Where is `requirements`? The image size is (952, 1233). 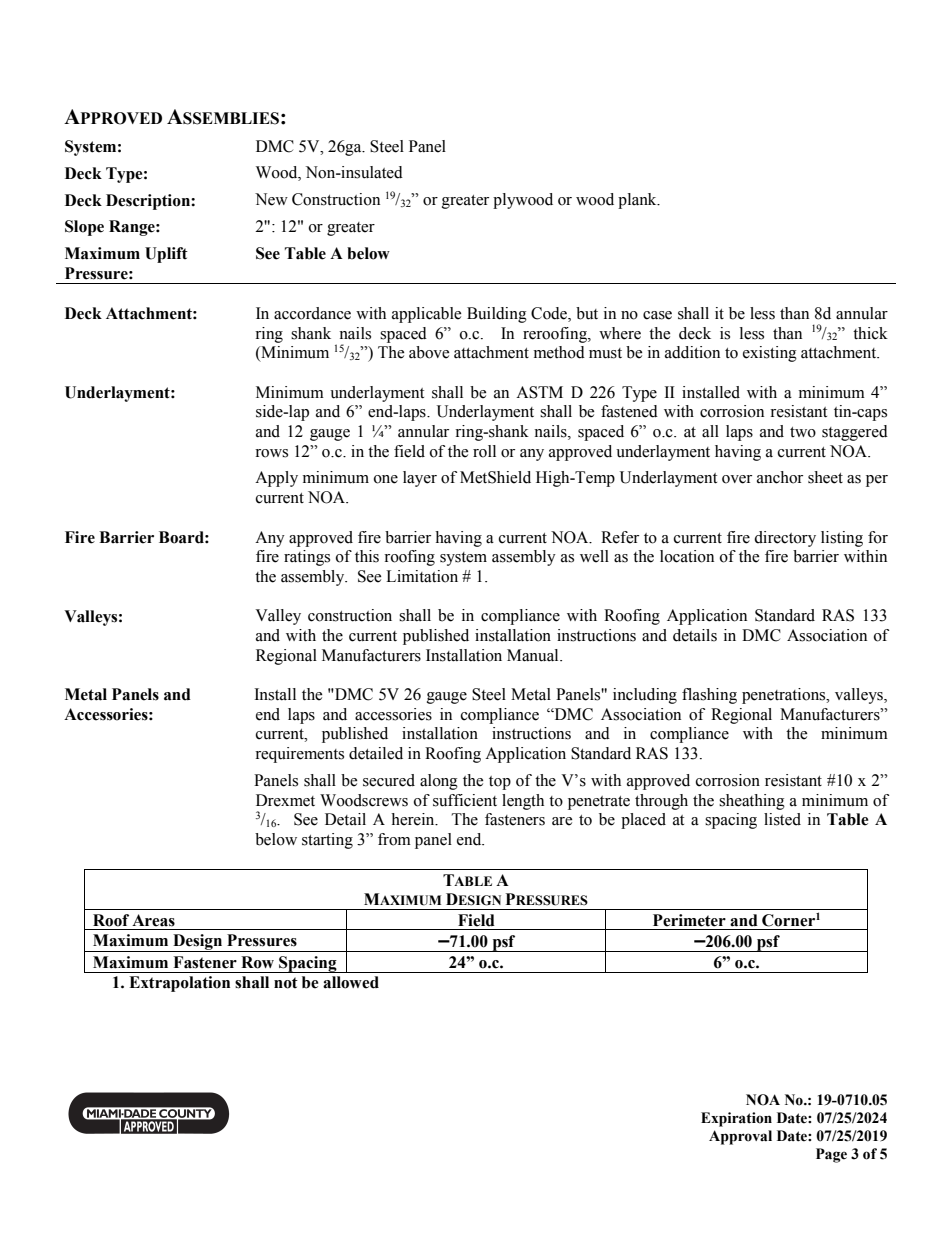
requirements is located at coordinates (299, 755).
